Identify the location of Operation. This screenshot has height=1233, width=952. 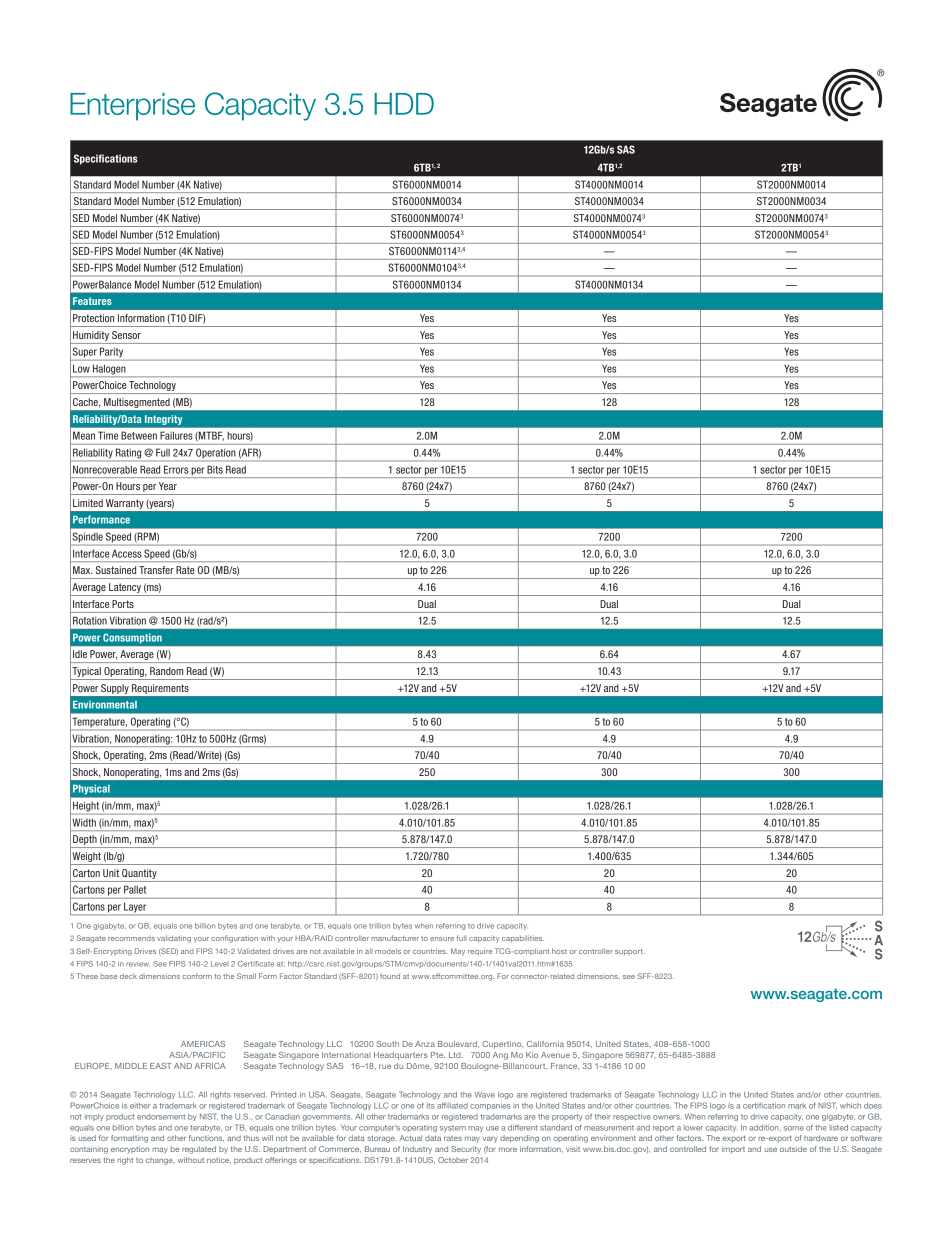
(215, 453).
